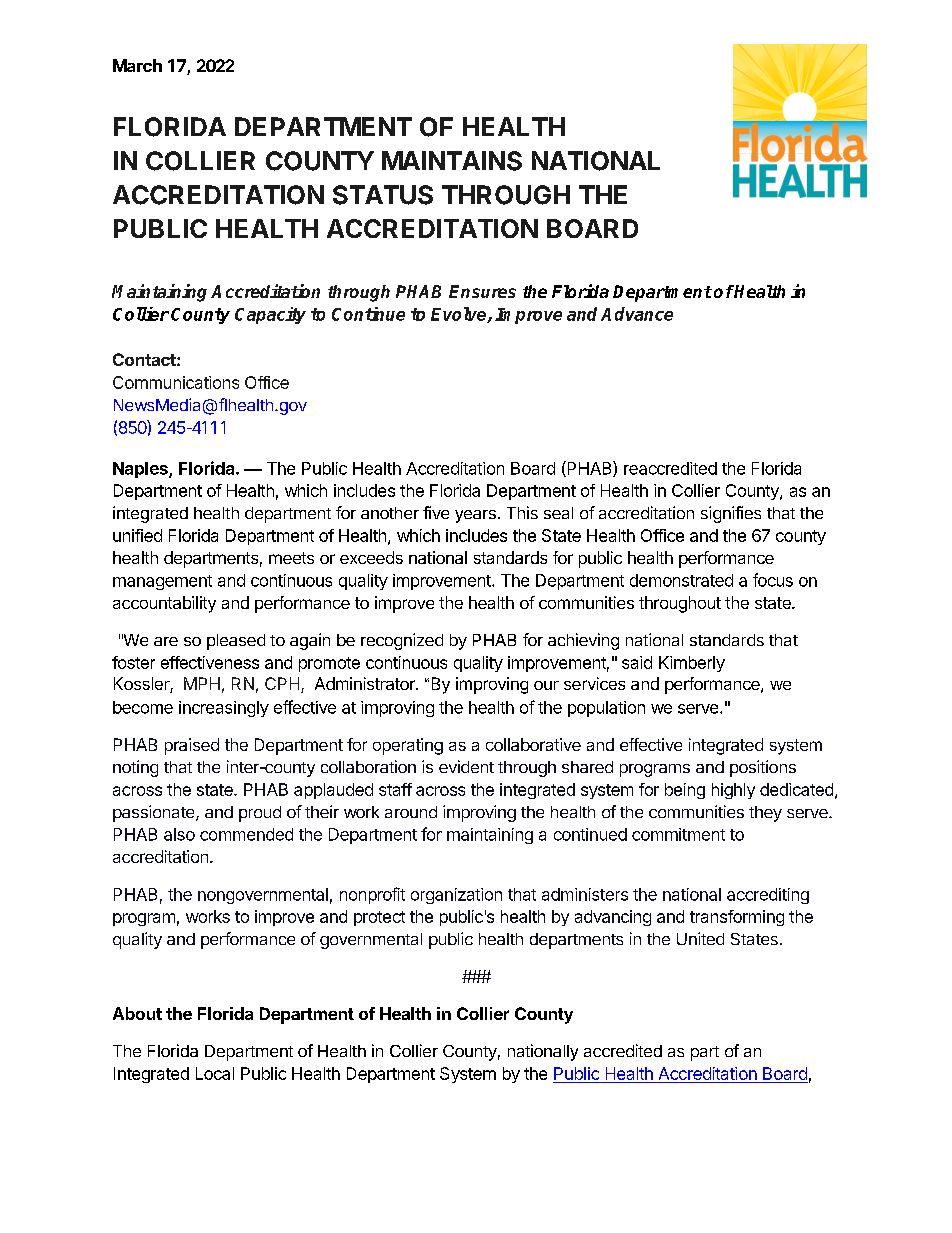 The height and width of the screenshot is (1233, 952). What do you see at coordinates (379, 918) in the screenshot?
I see `protect` at bounding box center [379, 918].
